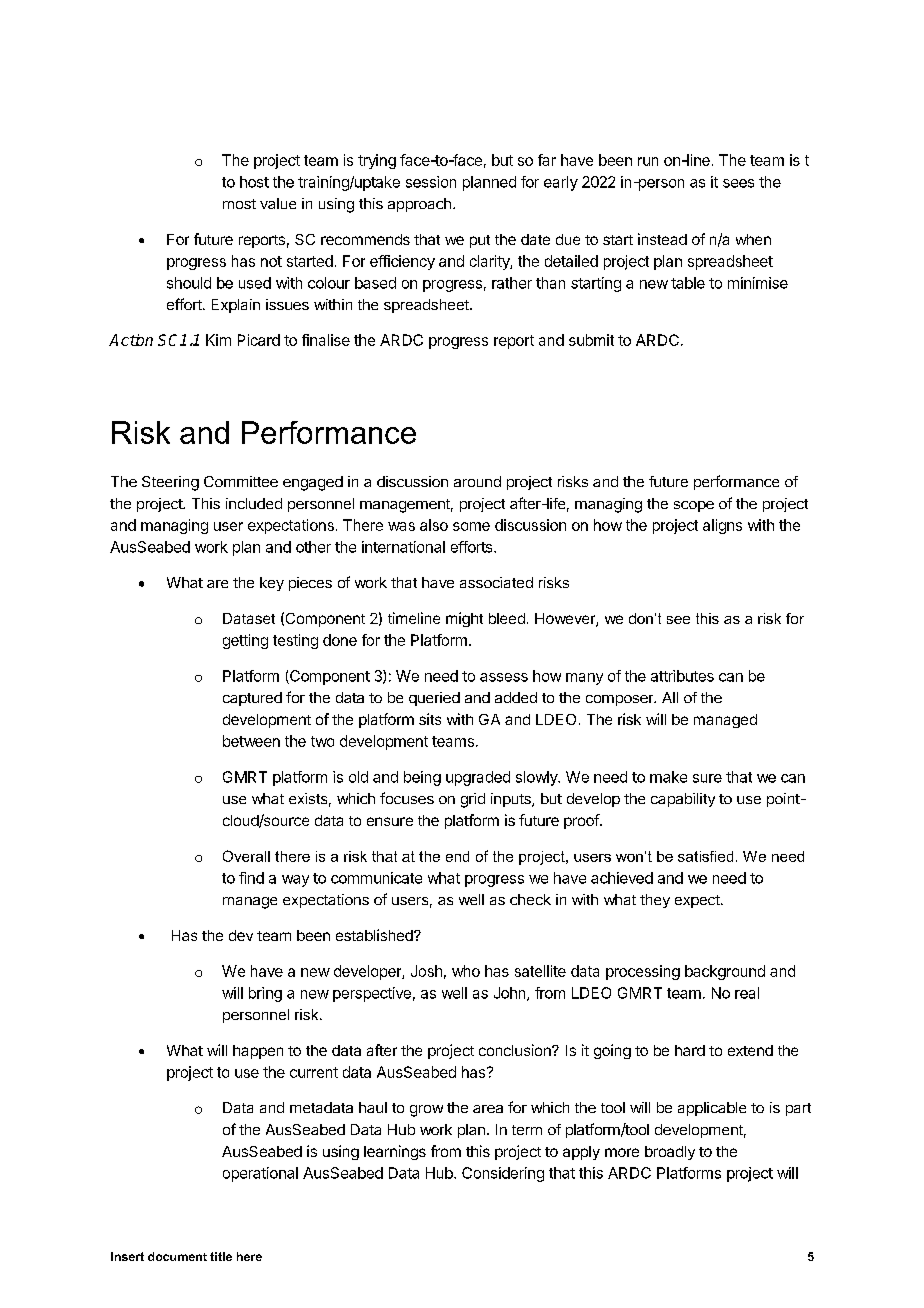 This screenshot has width=924, height=1308. What do you see at coordinates (254, 503) in the screenshot?
I see `included` at bounding box center [254, 503].
